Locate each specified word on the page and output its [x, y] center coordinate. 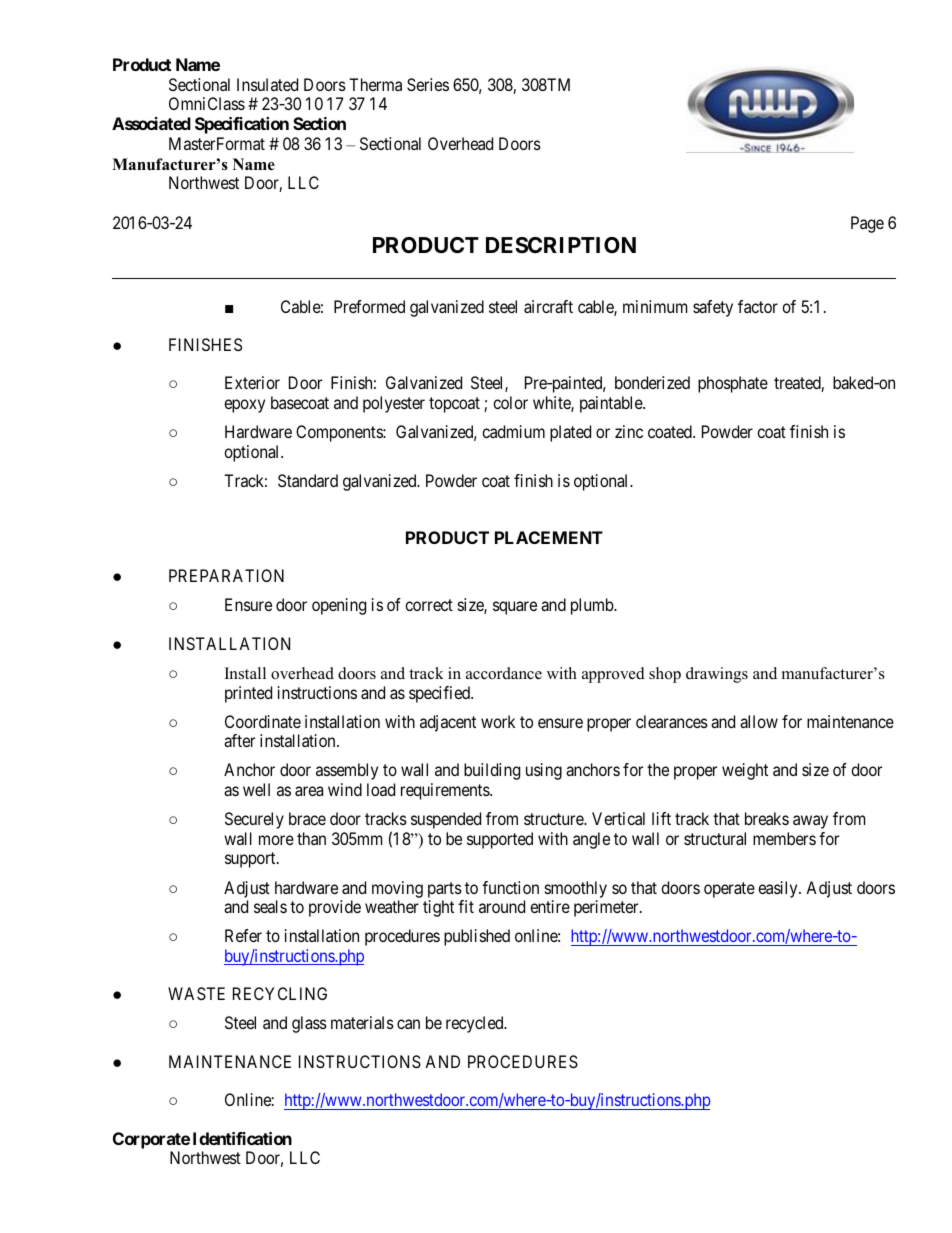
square [515, 608]
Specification [242, 125]
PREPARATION [226, 575]
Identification [242, 1138]
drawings [717, 675]
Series [428, 84]
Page [867, 224]
